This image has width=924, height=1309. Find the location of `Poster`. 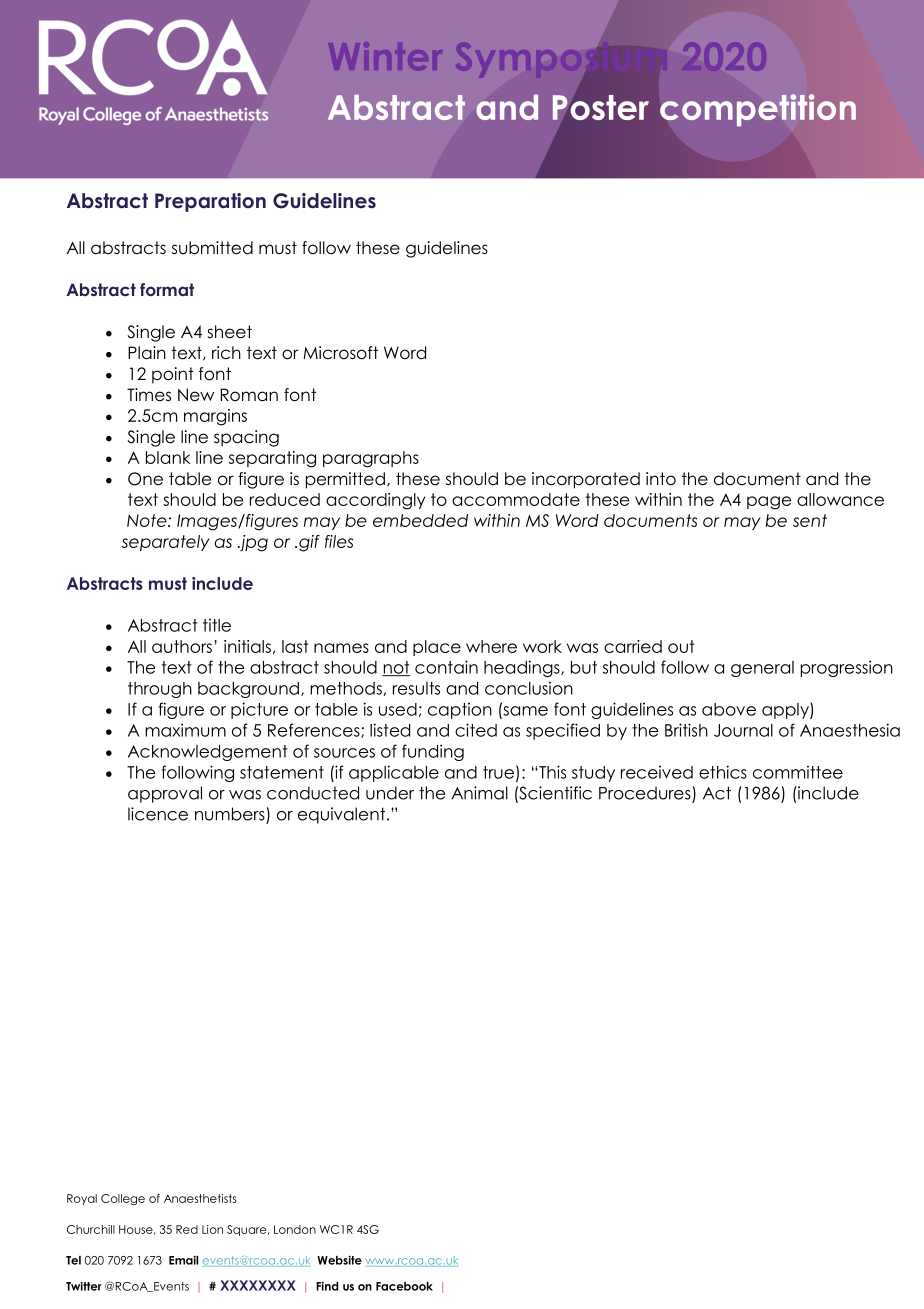

Poster is located at coordinates (600, 107).
